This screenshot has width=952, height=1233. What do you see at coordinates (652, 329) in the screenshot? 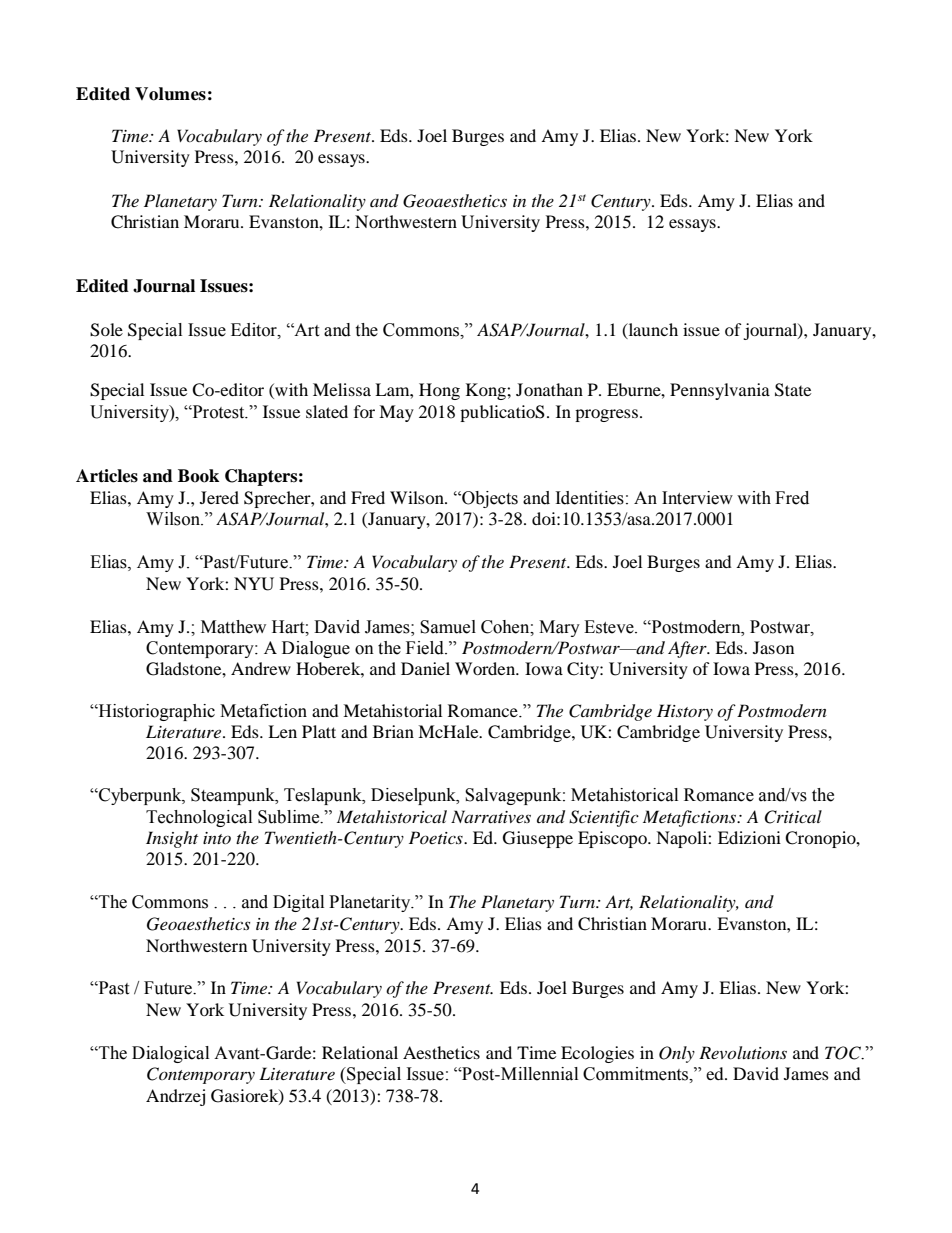
I see `launch` at bounding box center [652, 329].
